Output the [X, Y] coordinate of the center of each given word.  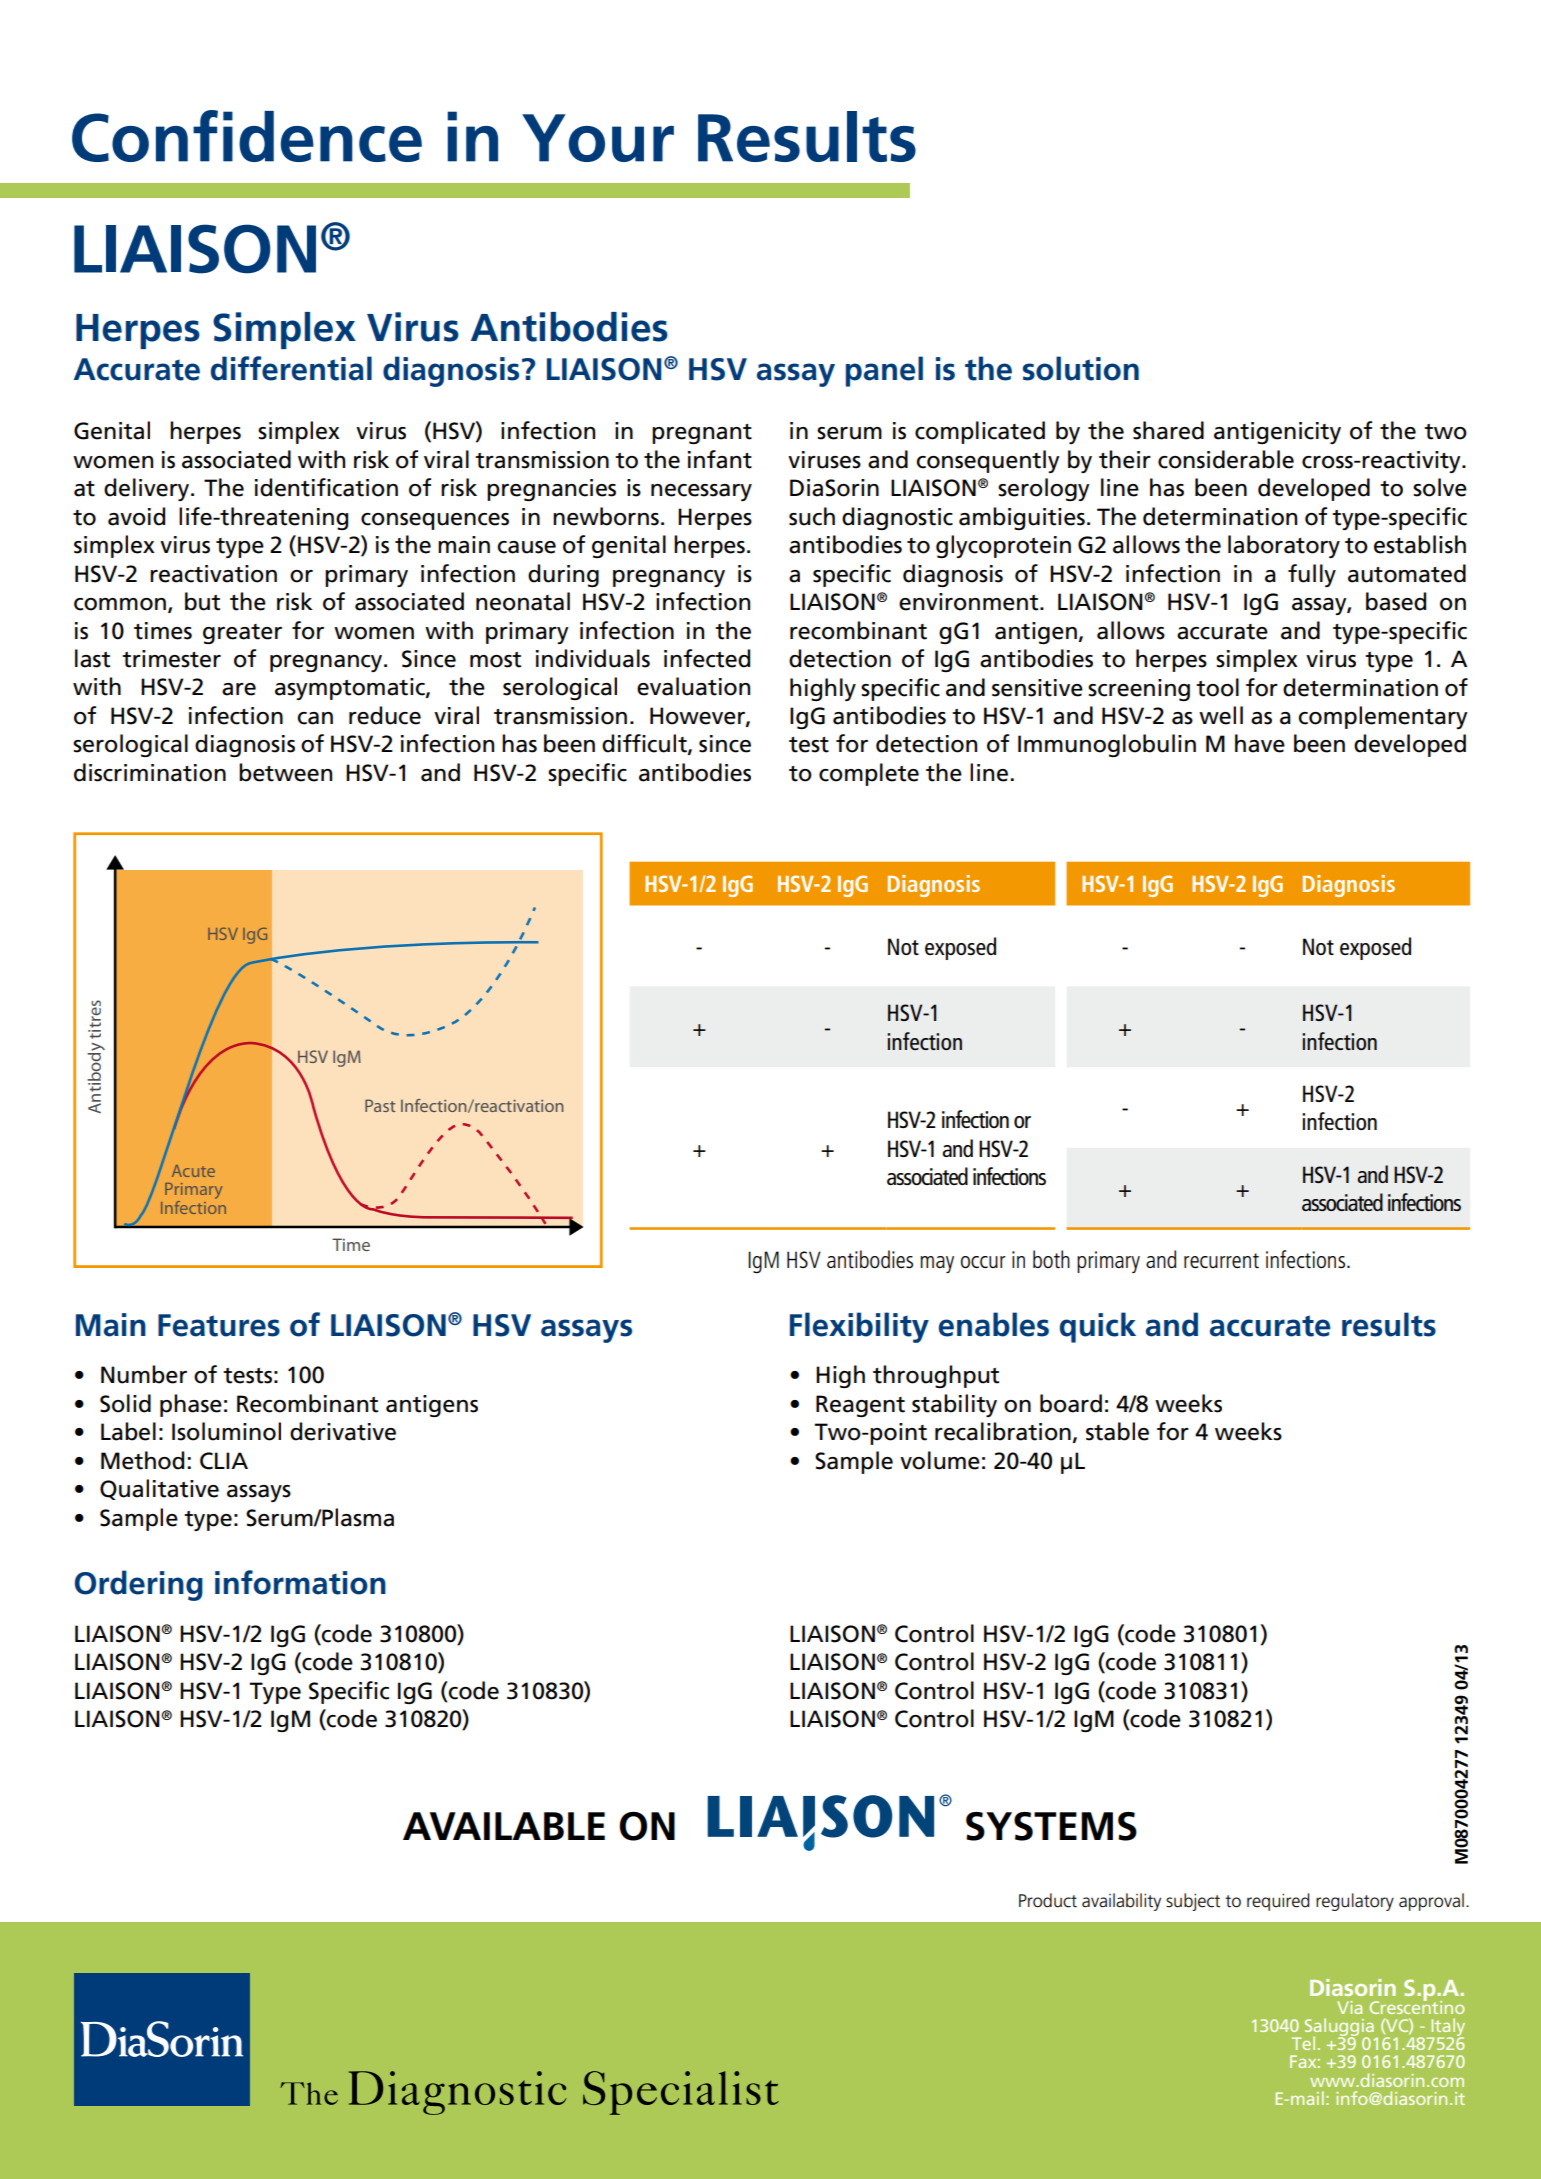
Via [1349, 2007]
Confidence [247, 136]
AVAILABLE [504, 1826]
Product [1048, 1900]
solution [1081, 368]
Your [598, 138]
